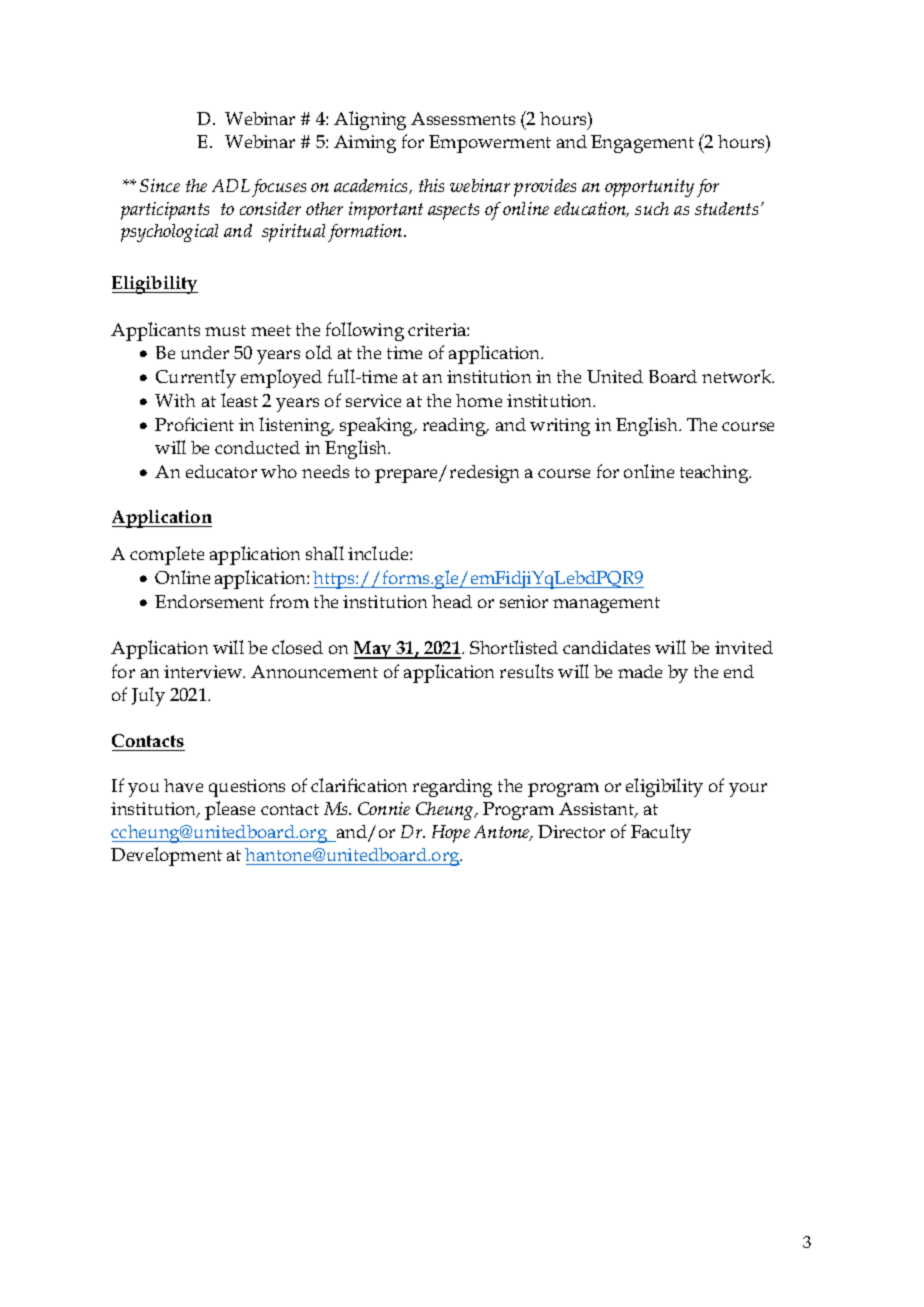 The height and width of the page is (1307, 924). I want to click on reading, so click(455, 427).
